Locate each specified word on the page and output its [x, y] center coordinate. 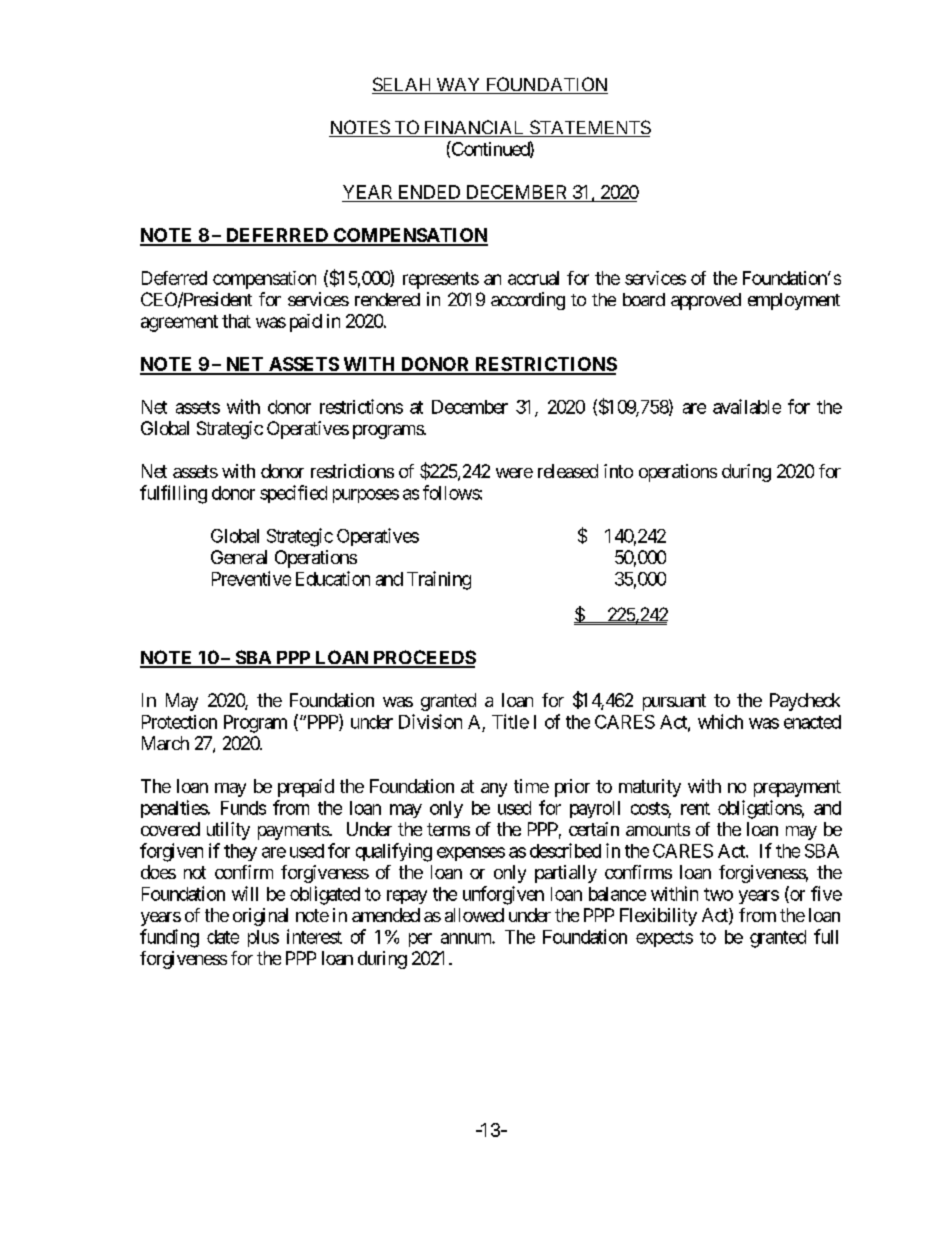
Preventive [251, 578]
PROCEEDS [423, 658]
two [718, 894]
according [528, 301]
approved [706, 301]
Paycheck [805, 702]
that [236, 321]
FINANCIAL [474, 128]
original [260, 917]
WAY [458, 86]
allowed [474, 915]
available [747, 406]
